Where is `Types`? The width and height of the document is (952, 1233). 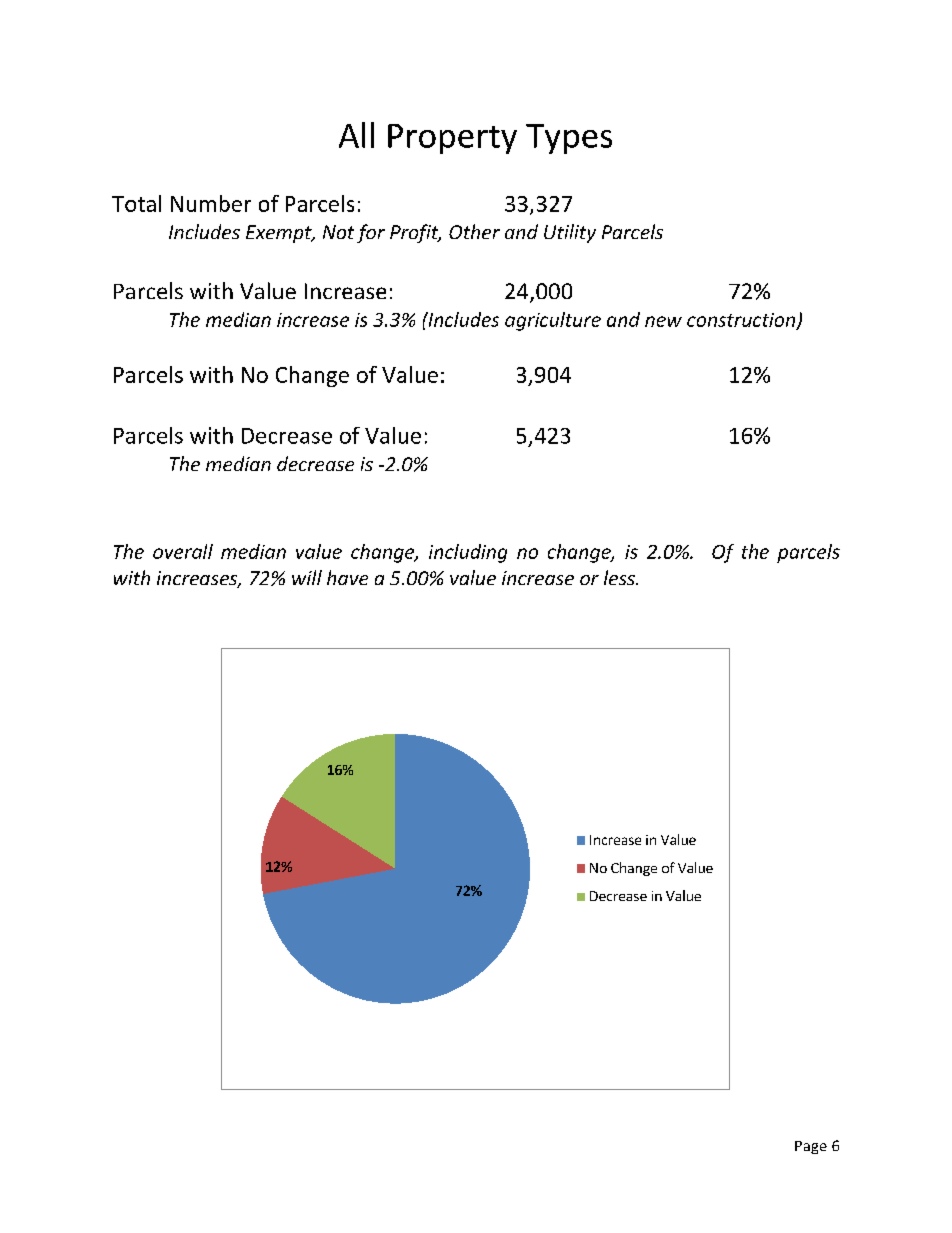 Types is located at coordinates (569, 139).
